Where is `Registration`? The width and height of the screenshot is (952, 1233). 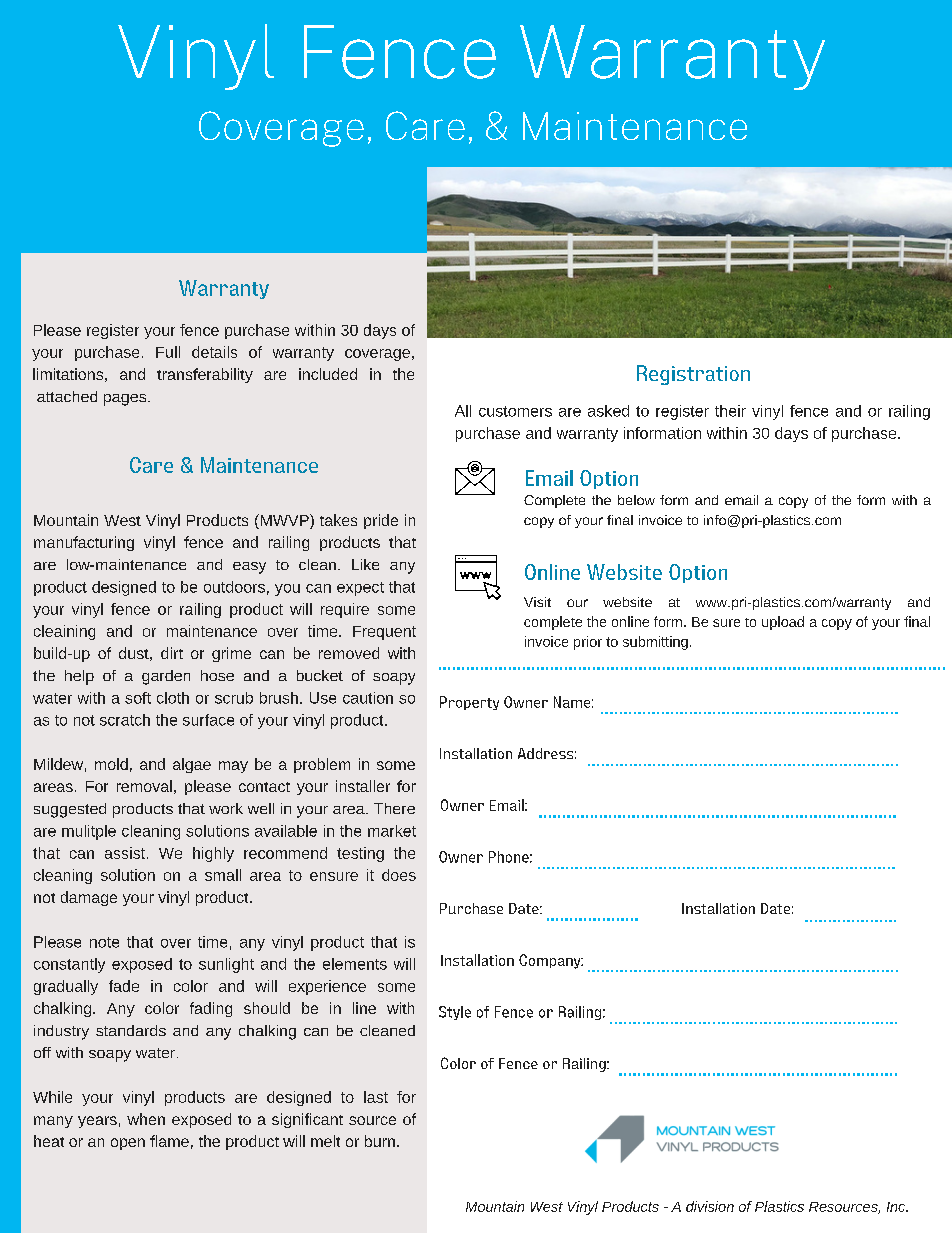
Registration is located at coordinates (693, 375).
